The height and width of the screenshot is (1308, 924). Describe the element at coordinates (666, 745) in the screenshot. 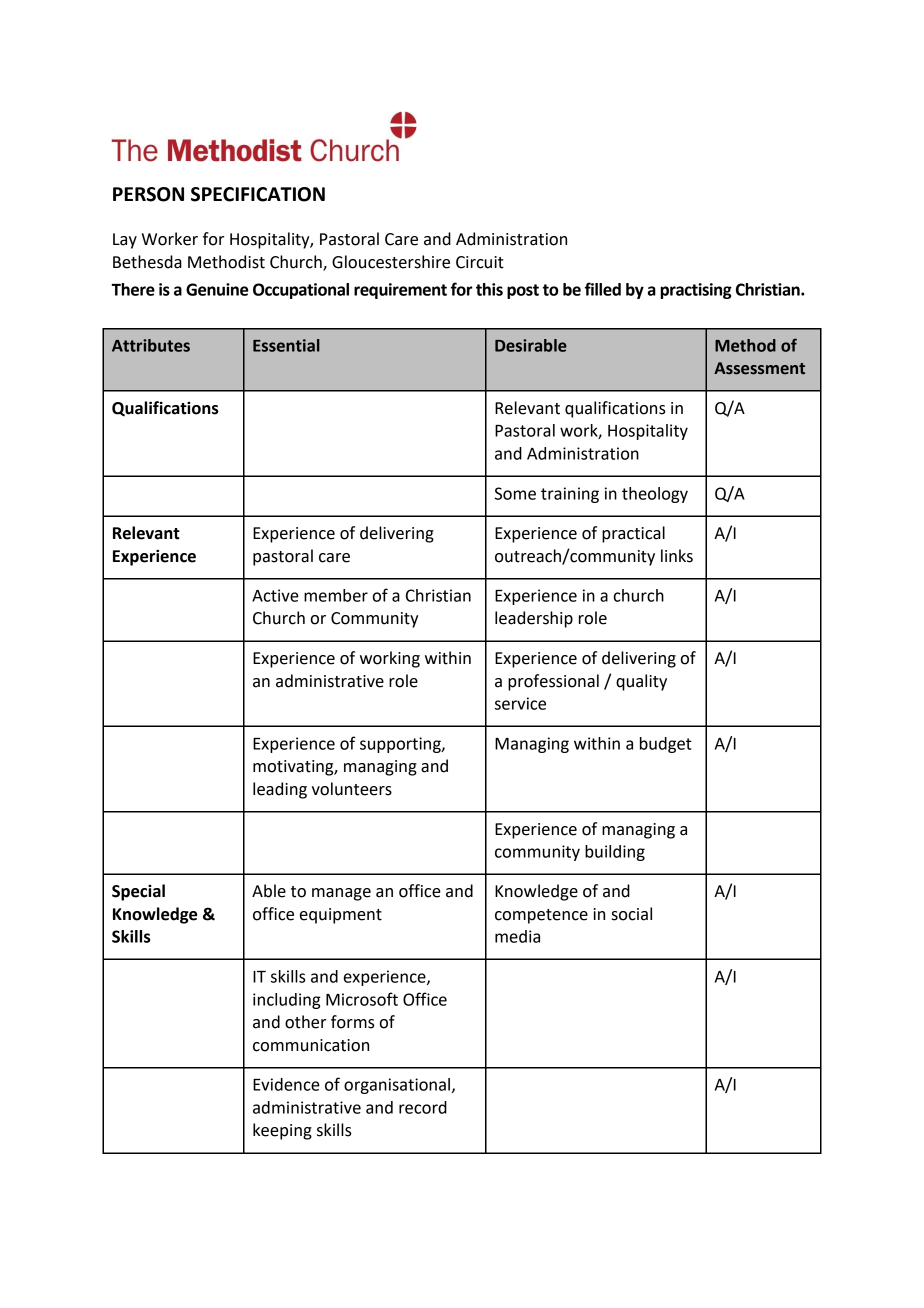

I see `budget` at that location.
